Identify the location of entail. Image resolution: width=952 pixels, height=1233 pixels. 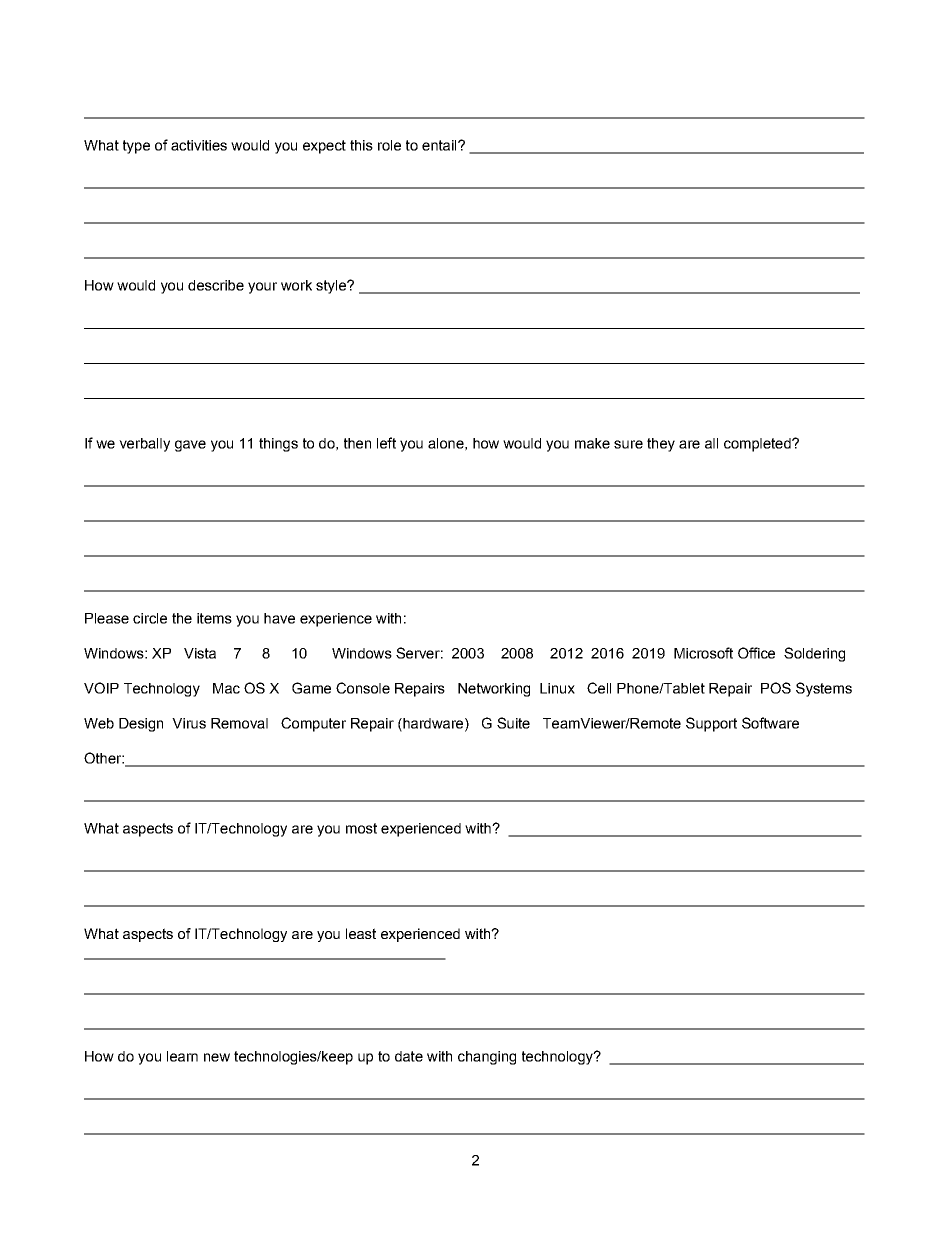
(440, 145).
